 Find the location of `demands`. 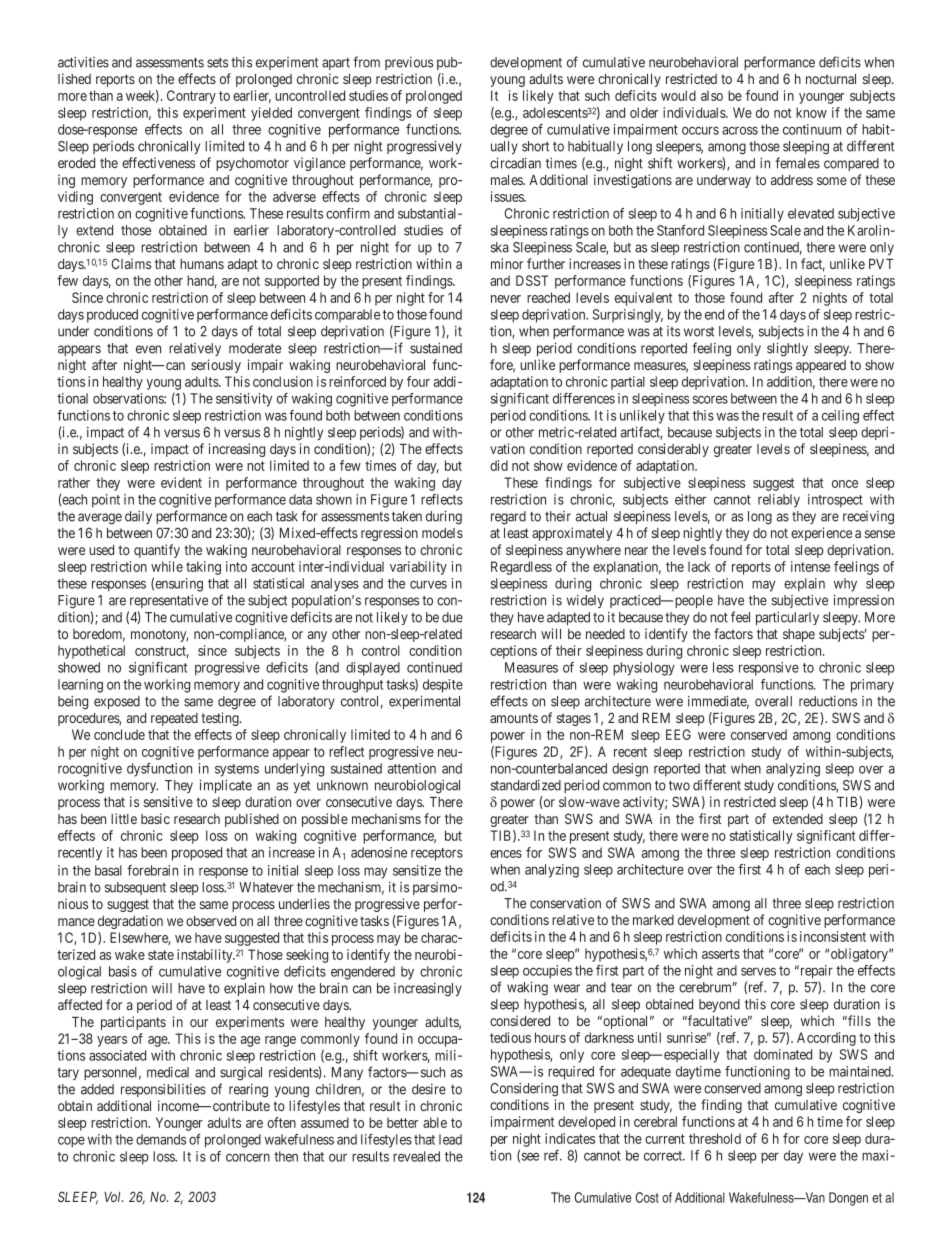

demands is located at coordinates (161, 1139).
